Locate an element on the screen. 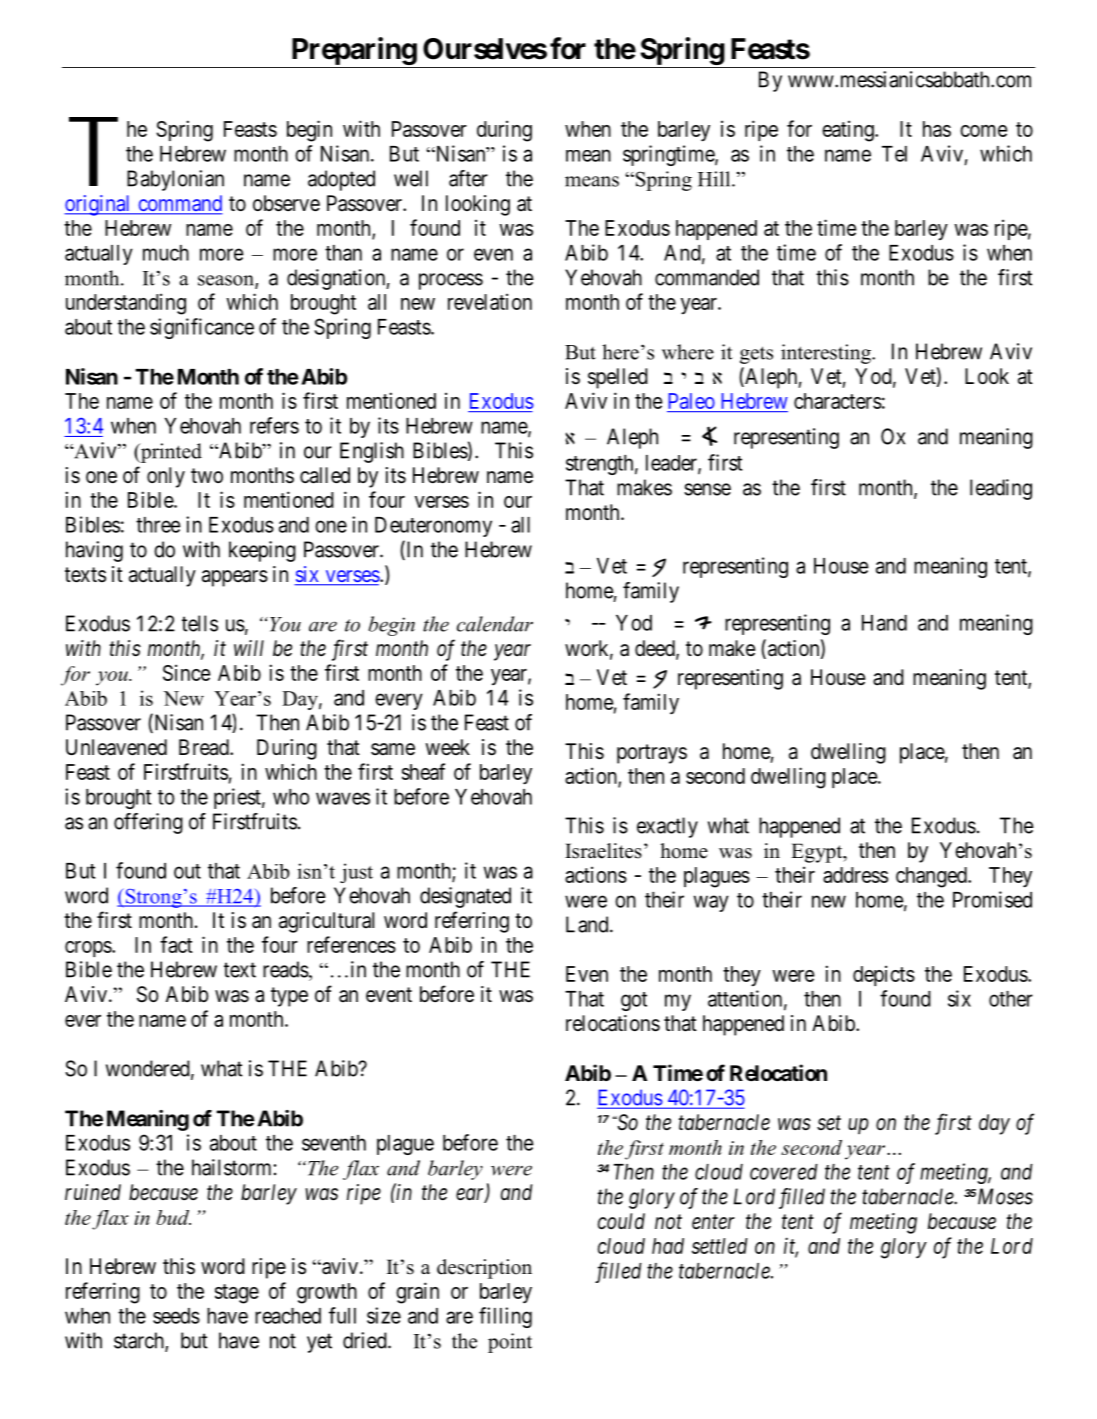 The height and width of the screenshot is (1419, 1097). filling is located at coordinates (505, 1317).
